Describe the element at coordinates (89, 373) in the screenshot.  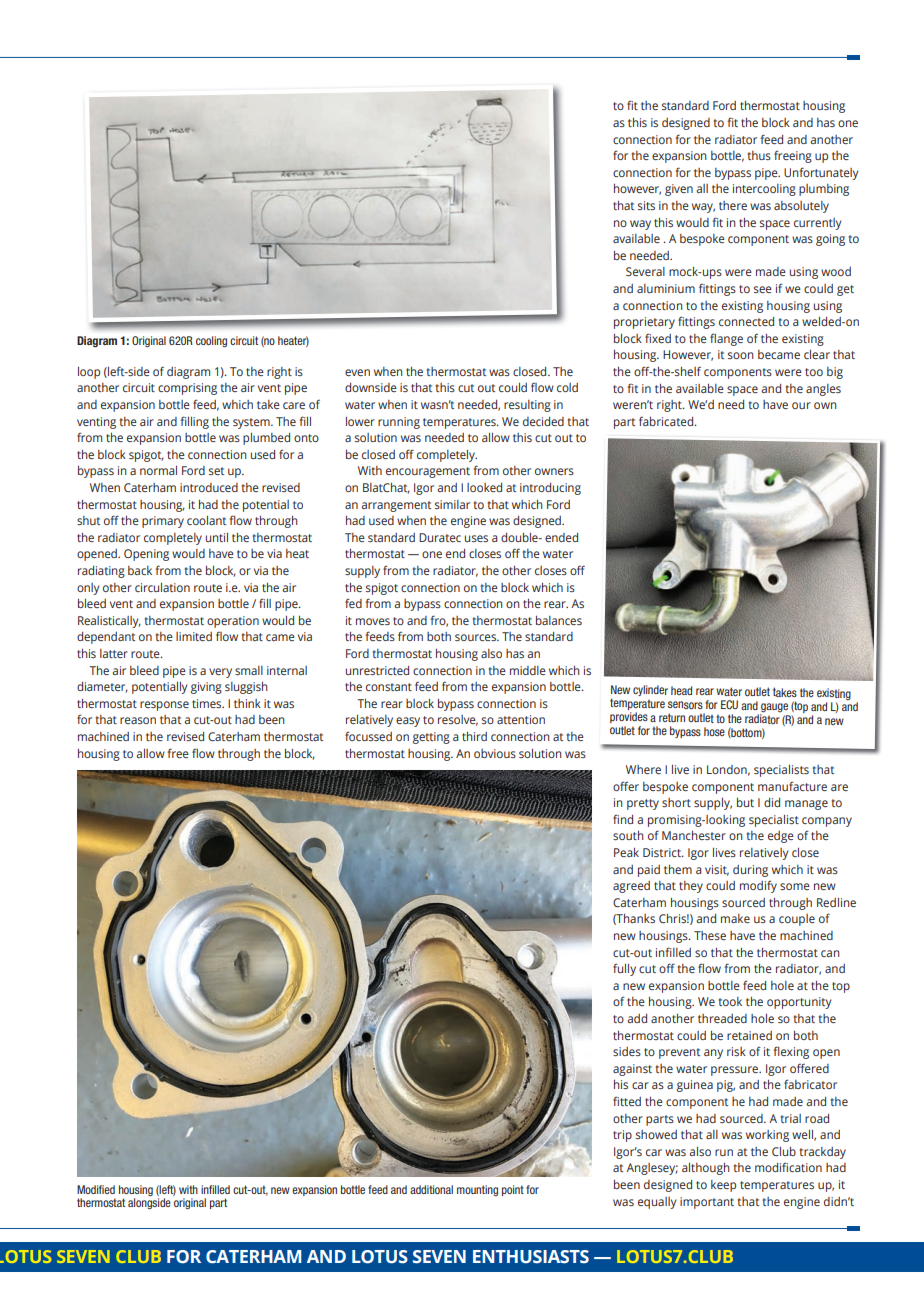
I see `loop` at that location.
